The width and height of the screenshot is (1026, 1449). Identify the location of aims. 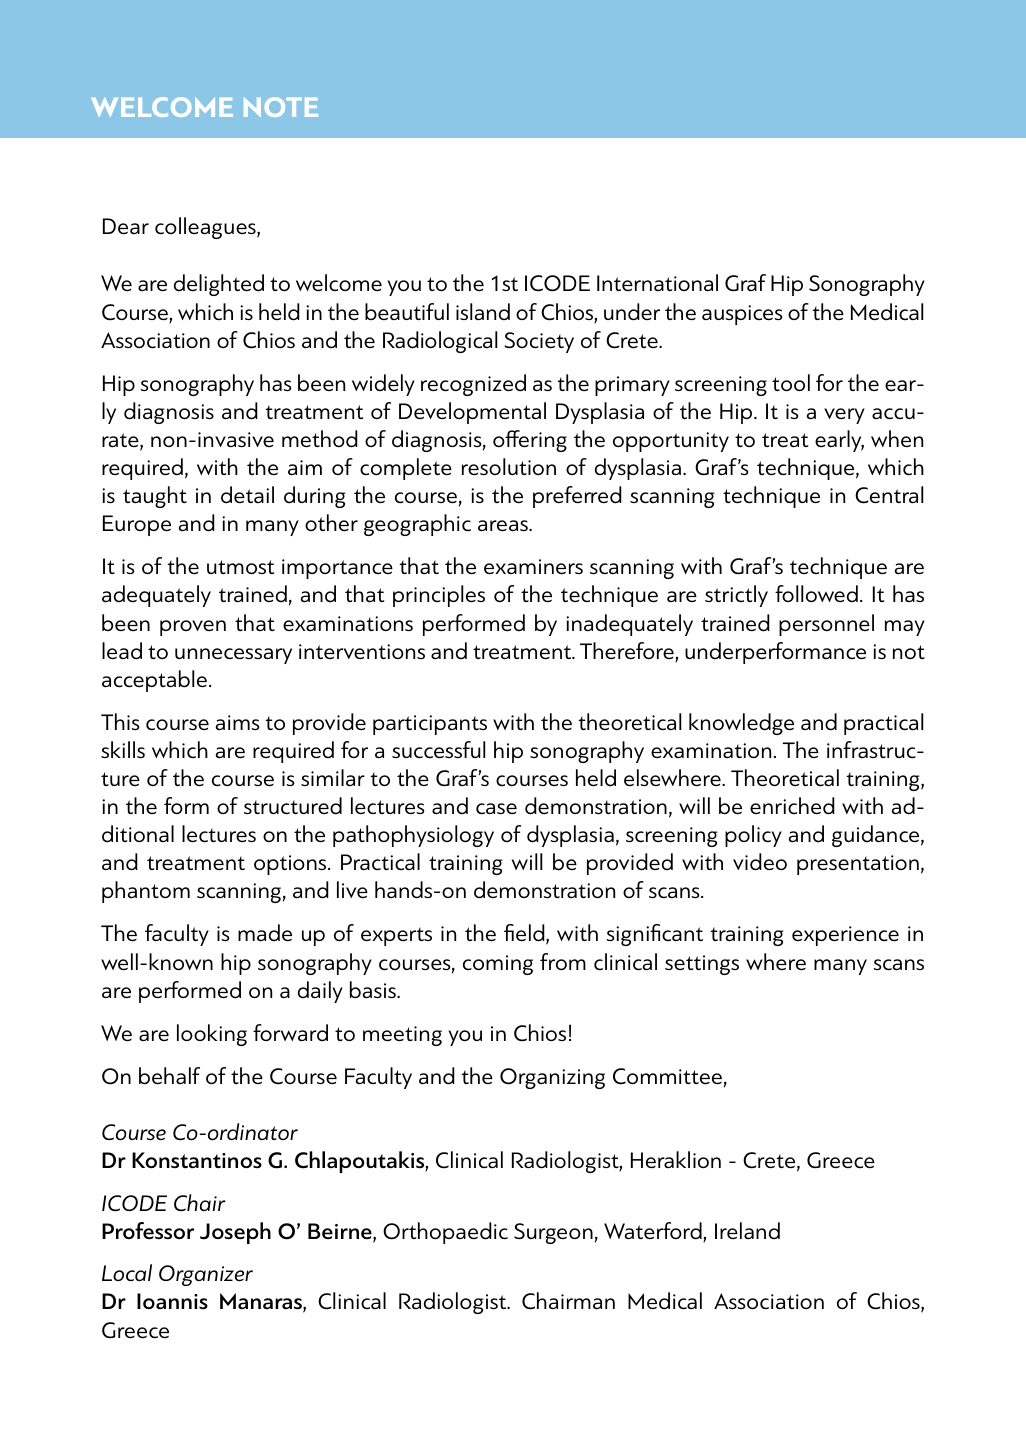
(238, 723).
